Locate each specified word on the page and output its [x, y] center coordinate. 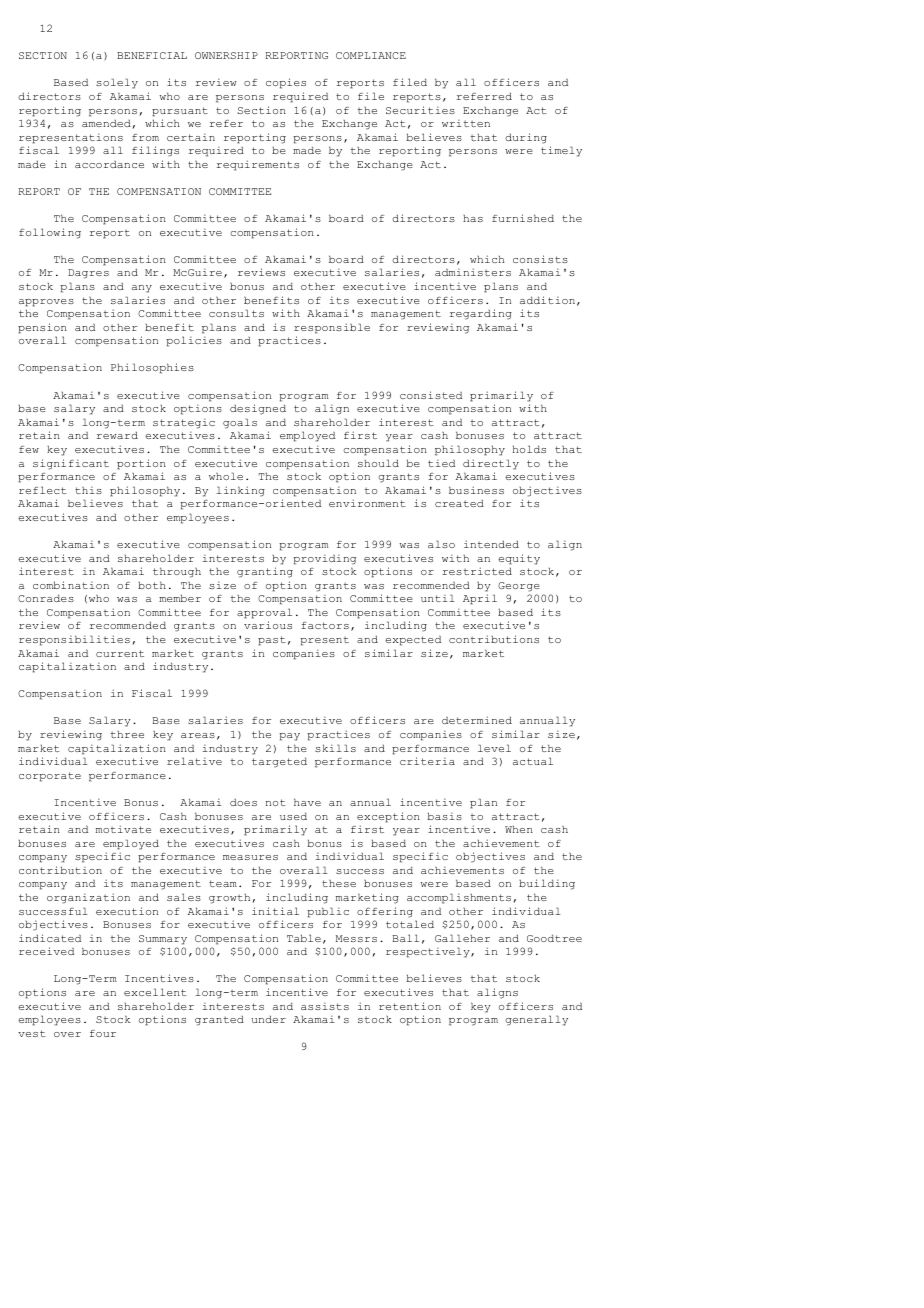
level [494, 748]
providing [324, 559]
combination [71, 585]
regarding [480, 314]
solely [117, 83]
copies [286, 83]
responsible [332, 328]
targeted [279, 762]
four [103, 1033]
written [466, 123]
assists [325, 1006]
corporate [50, 777]
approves [46, 303]
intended [491, 544]
